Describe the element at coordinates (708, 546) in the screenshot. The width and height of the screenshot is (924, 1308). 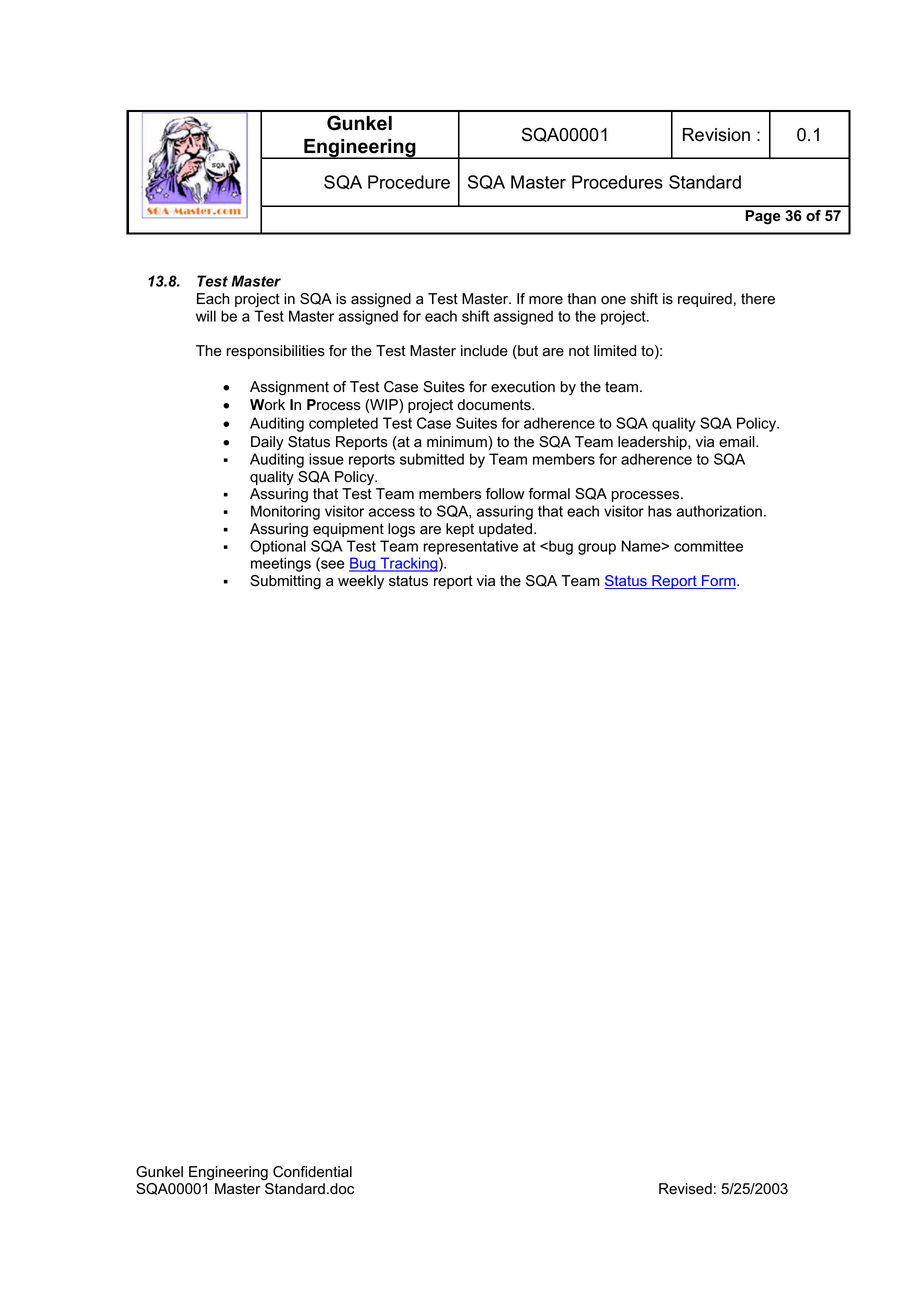
I see `committee` at that location.
